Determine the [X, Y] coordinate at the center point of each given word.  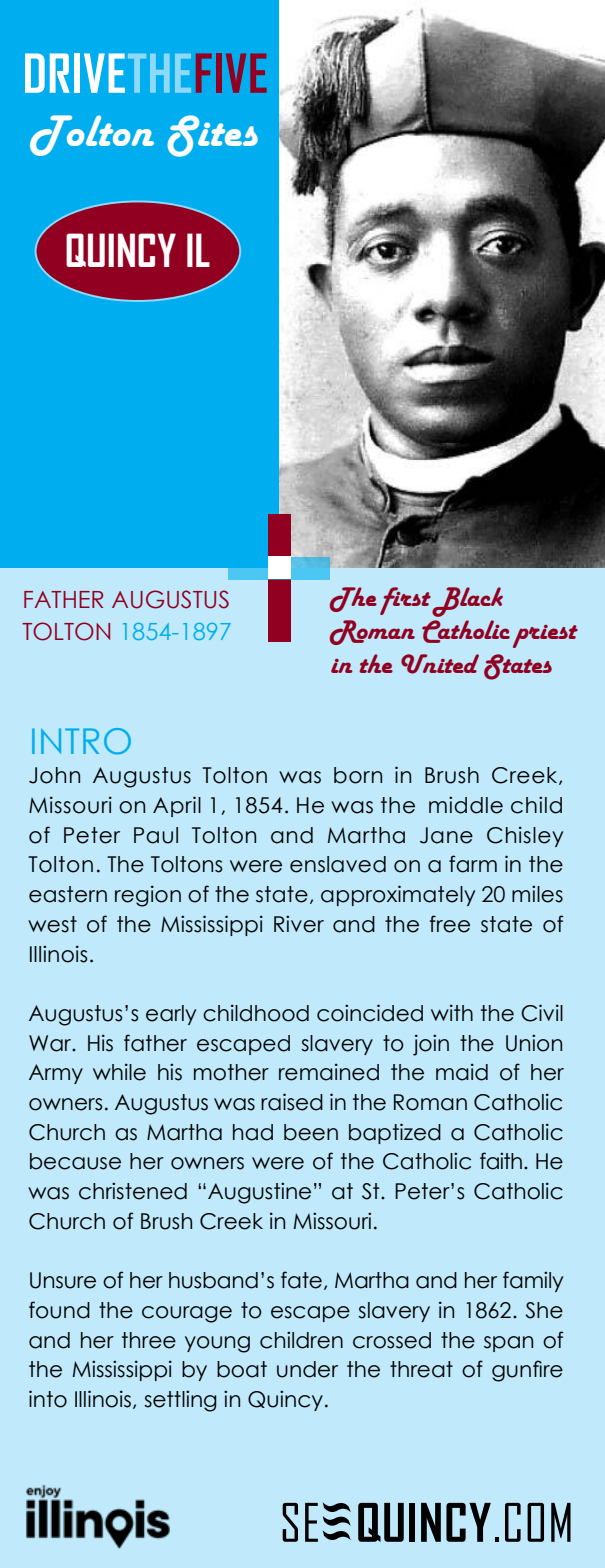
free [450, 924]
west [52, 924]
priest [545, 636]
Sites [212, 136]
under [307, 1369]
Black [467, 602]
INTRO [81, 741]
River [299, 924]
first [405, 601]
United [440, 664]
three [149, 1340]
